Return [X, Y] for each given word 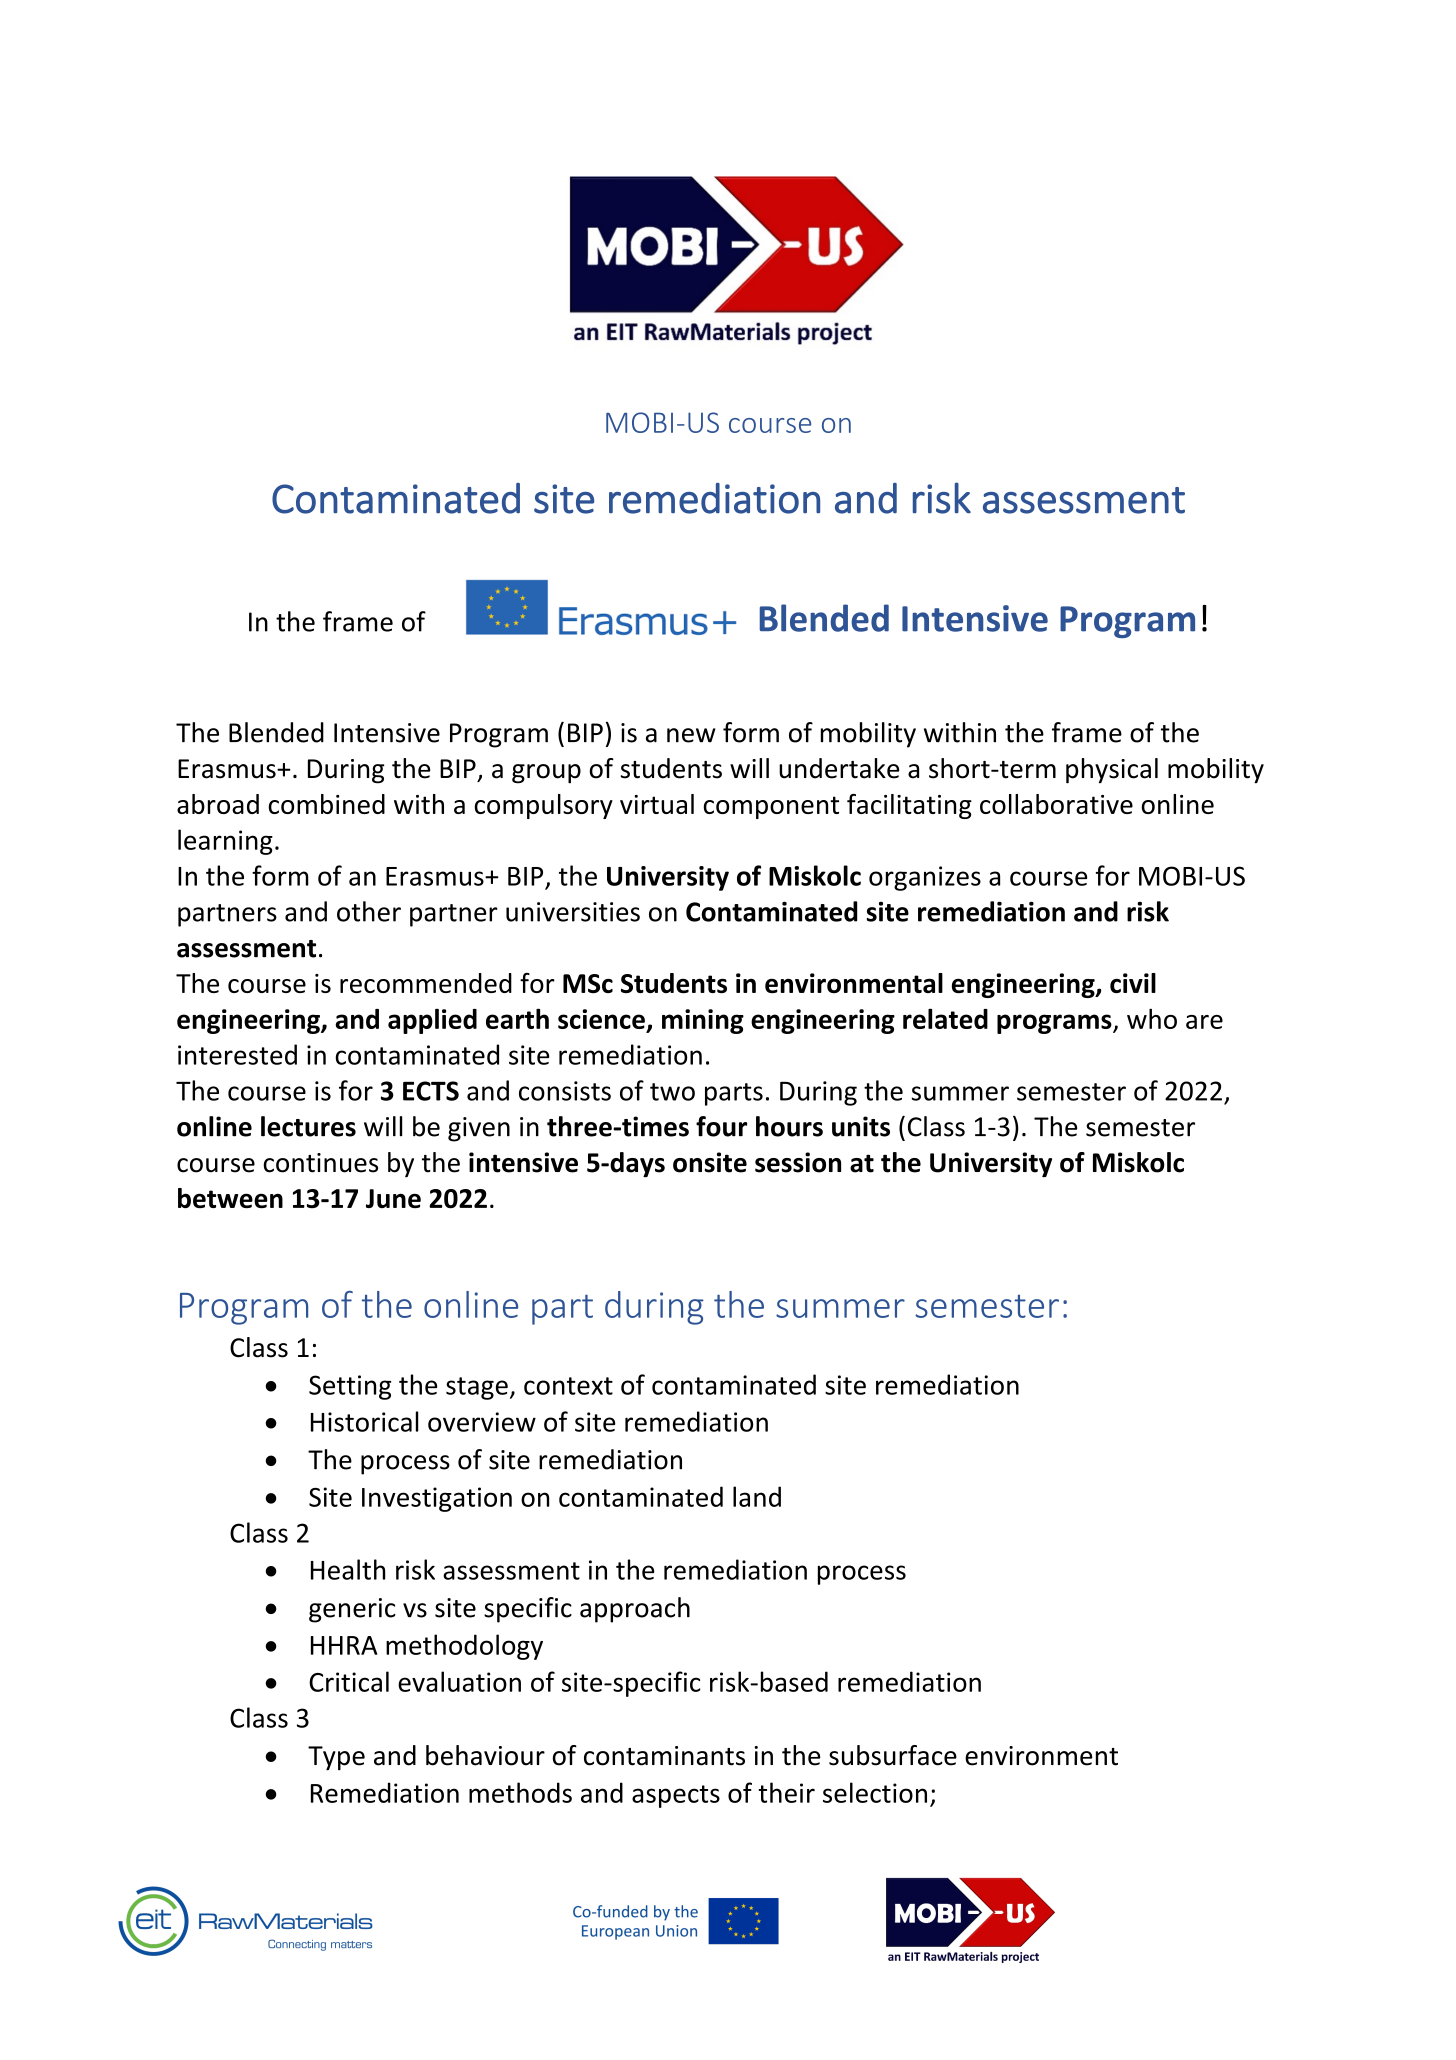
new [691, 735]
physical [1112, 771]
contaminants [664, 1756]
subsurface [893, 1755]
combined [326, 804]
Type [336, 1758]
